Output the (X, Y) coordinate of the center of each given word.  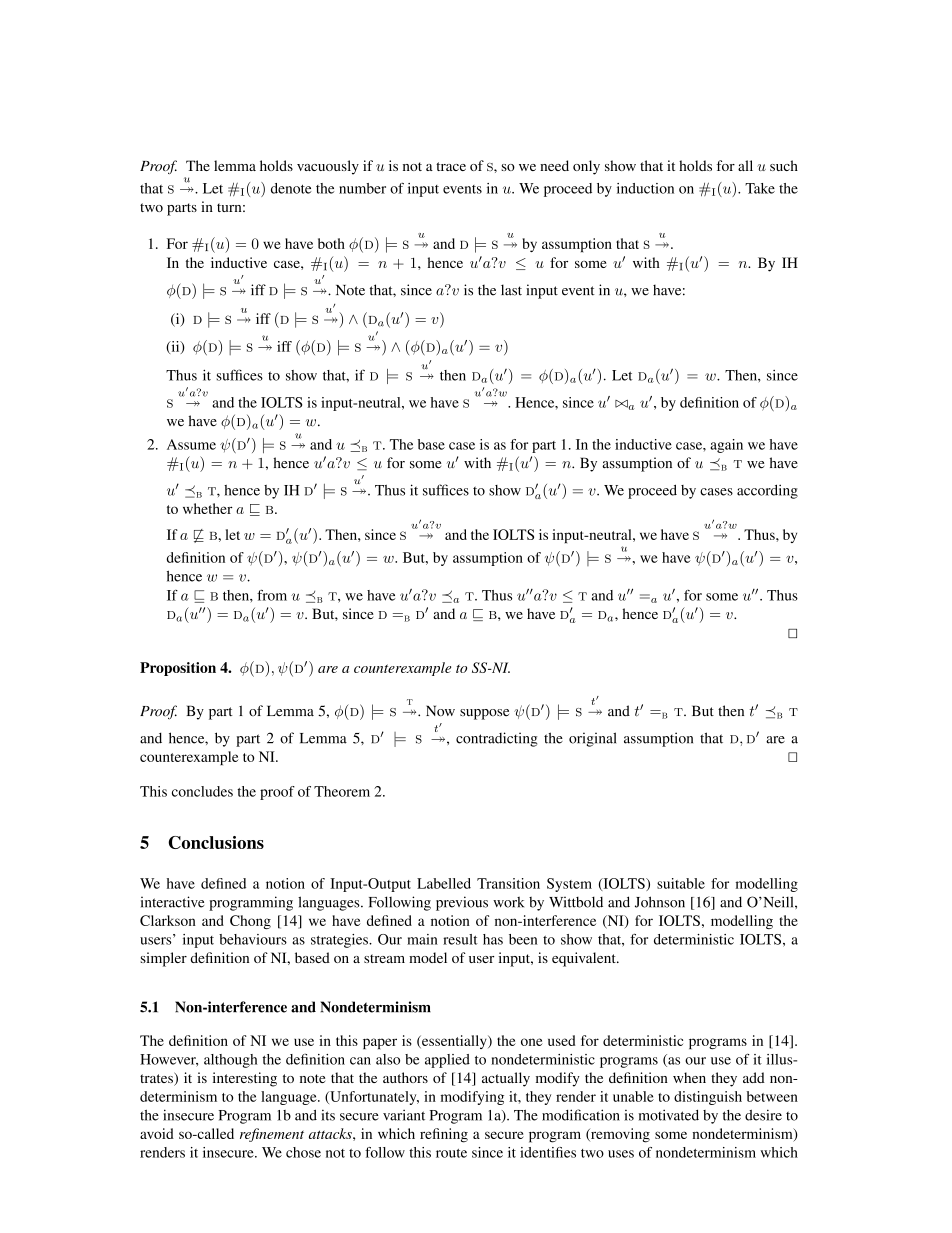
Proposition (178, 669)
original (592, 739)
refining (444, 1135)
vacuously (328, 167)
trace (451, 166)
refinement (272, 1135)
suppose (484, 714)
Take (760, 188)
